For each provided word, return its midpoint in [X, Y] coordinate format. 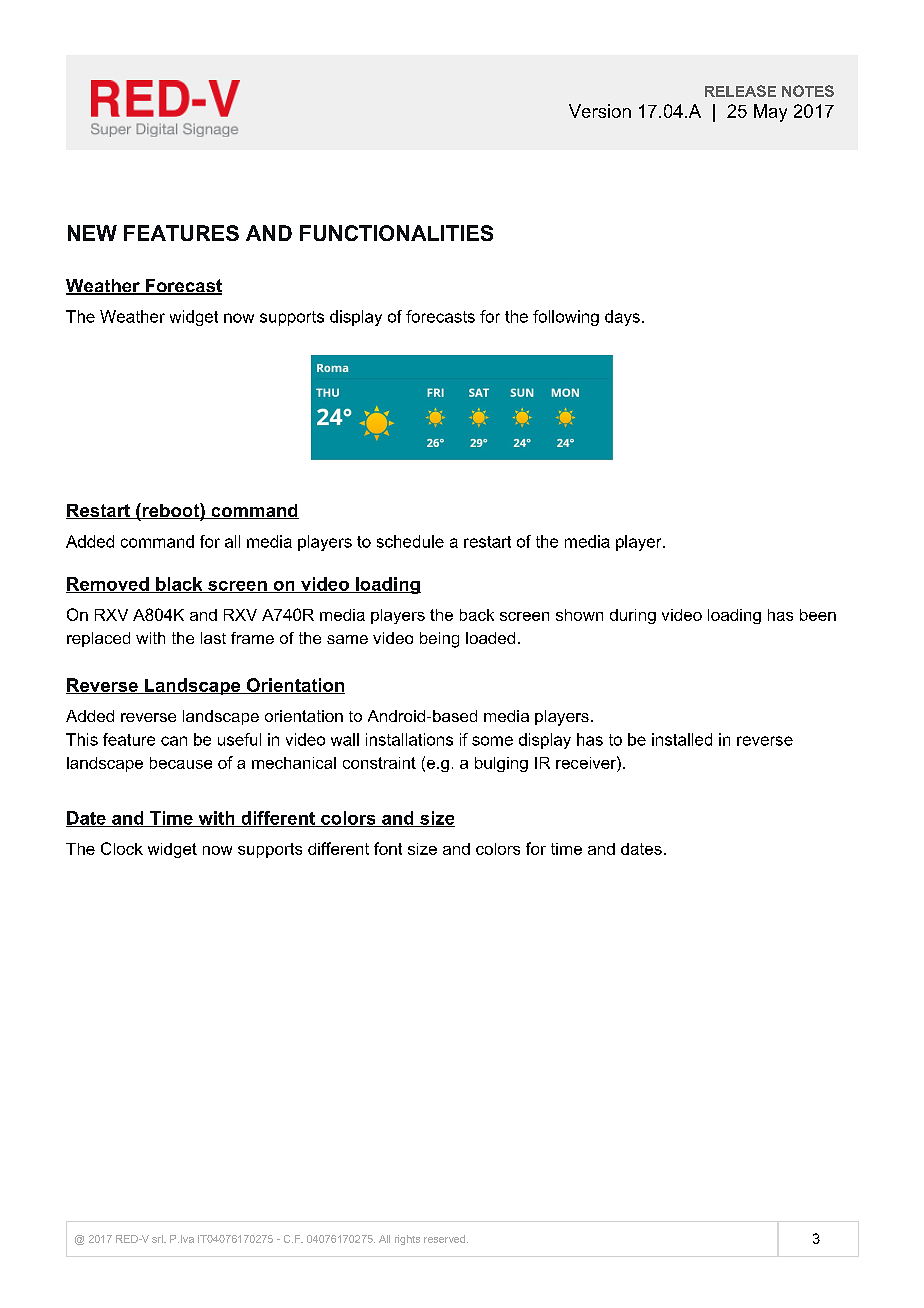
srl [158, 1239]
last [213, 638]
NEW [92, 233]
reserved [446, 1239]
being [439, 640]
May [770, 113]
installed [682, 739]
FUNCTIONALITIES [396, 233]
